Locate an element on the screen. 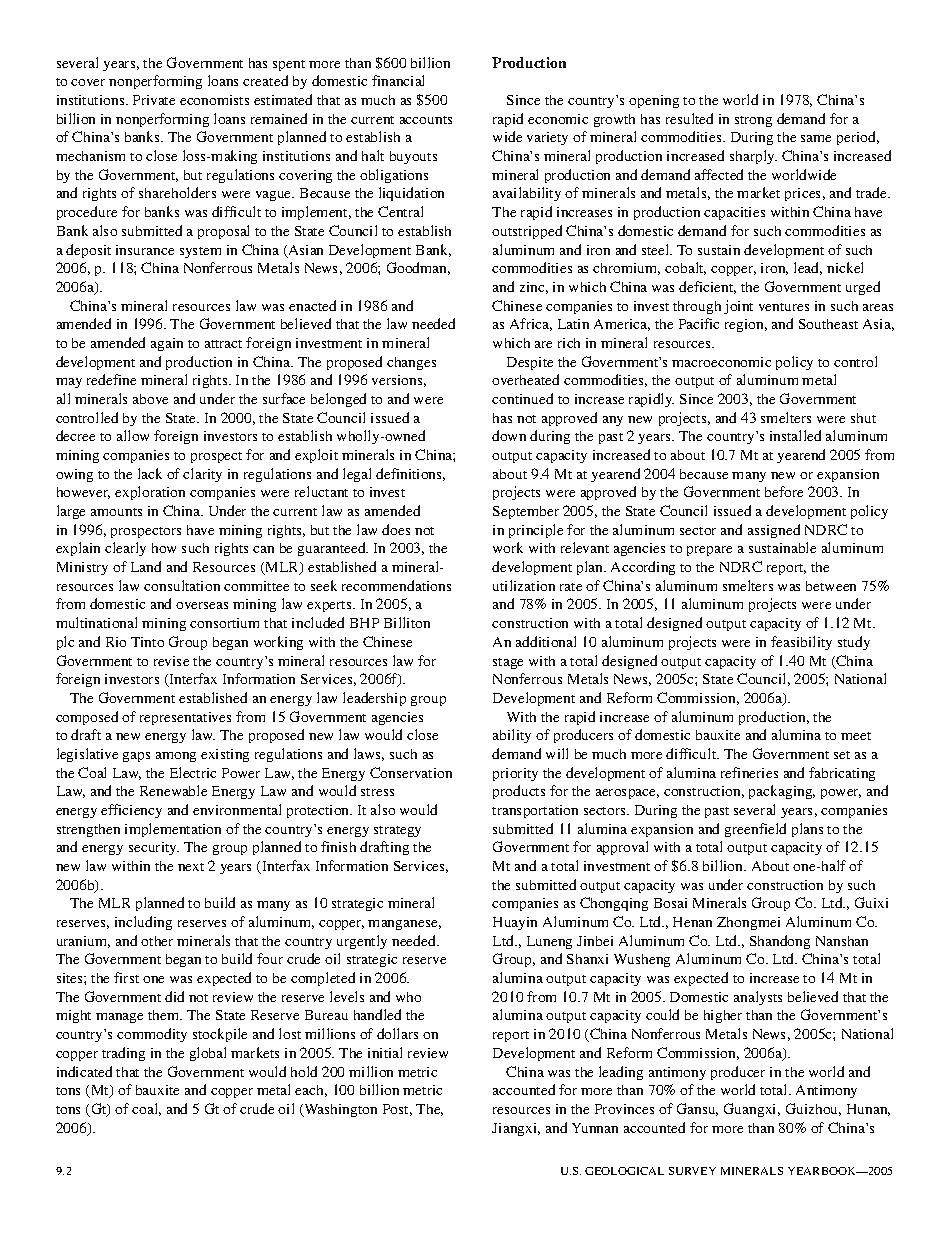 This screenshot has height=1233, width=952. Jiangxi is located at coordinates (516, 1129).
